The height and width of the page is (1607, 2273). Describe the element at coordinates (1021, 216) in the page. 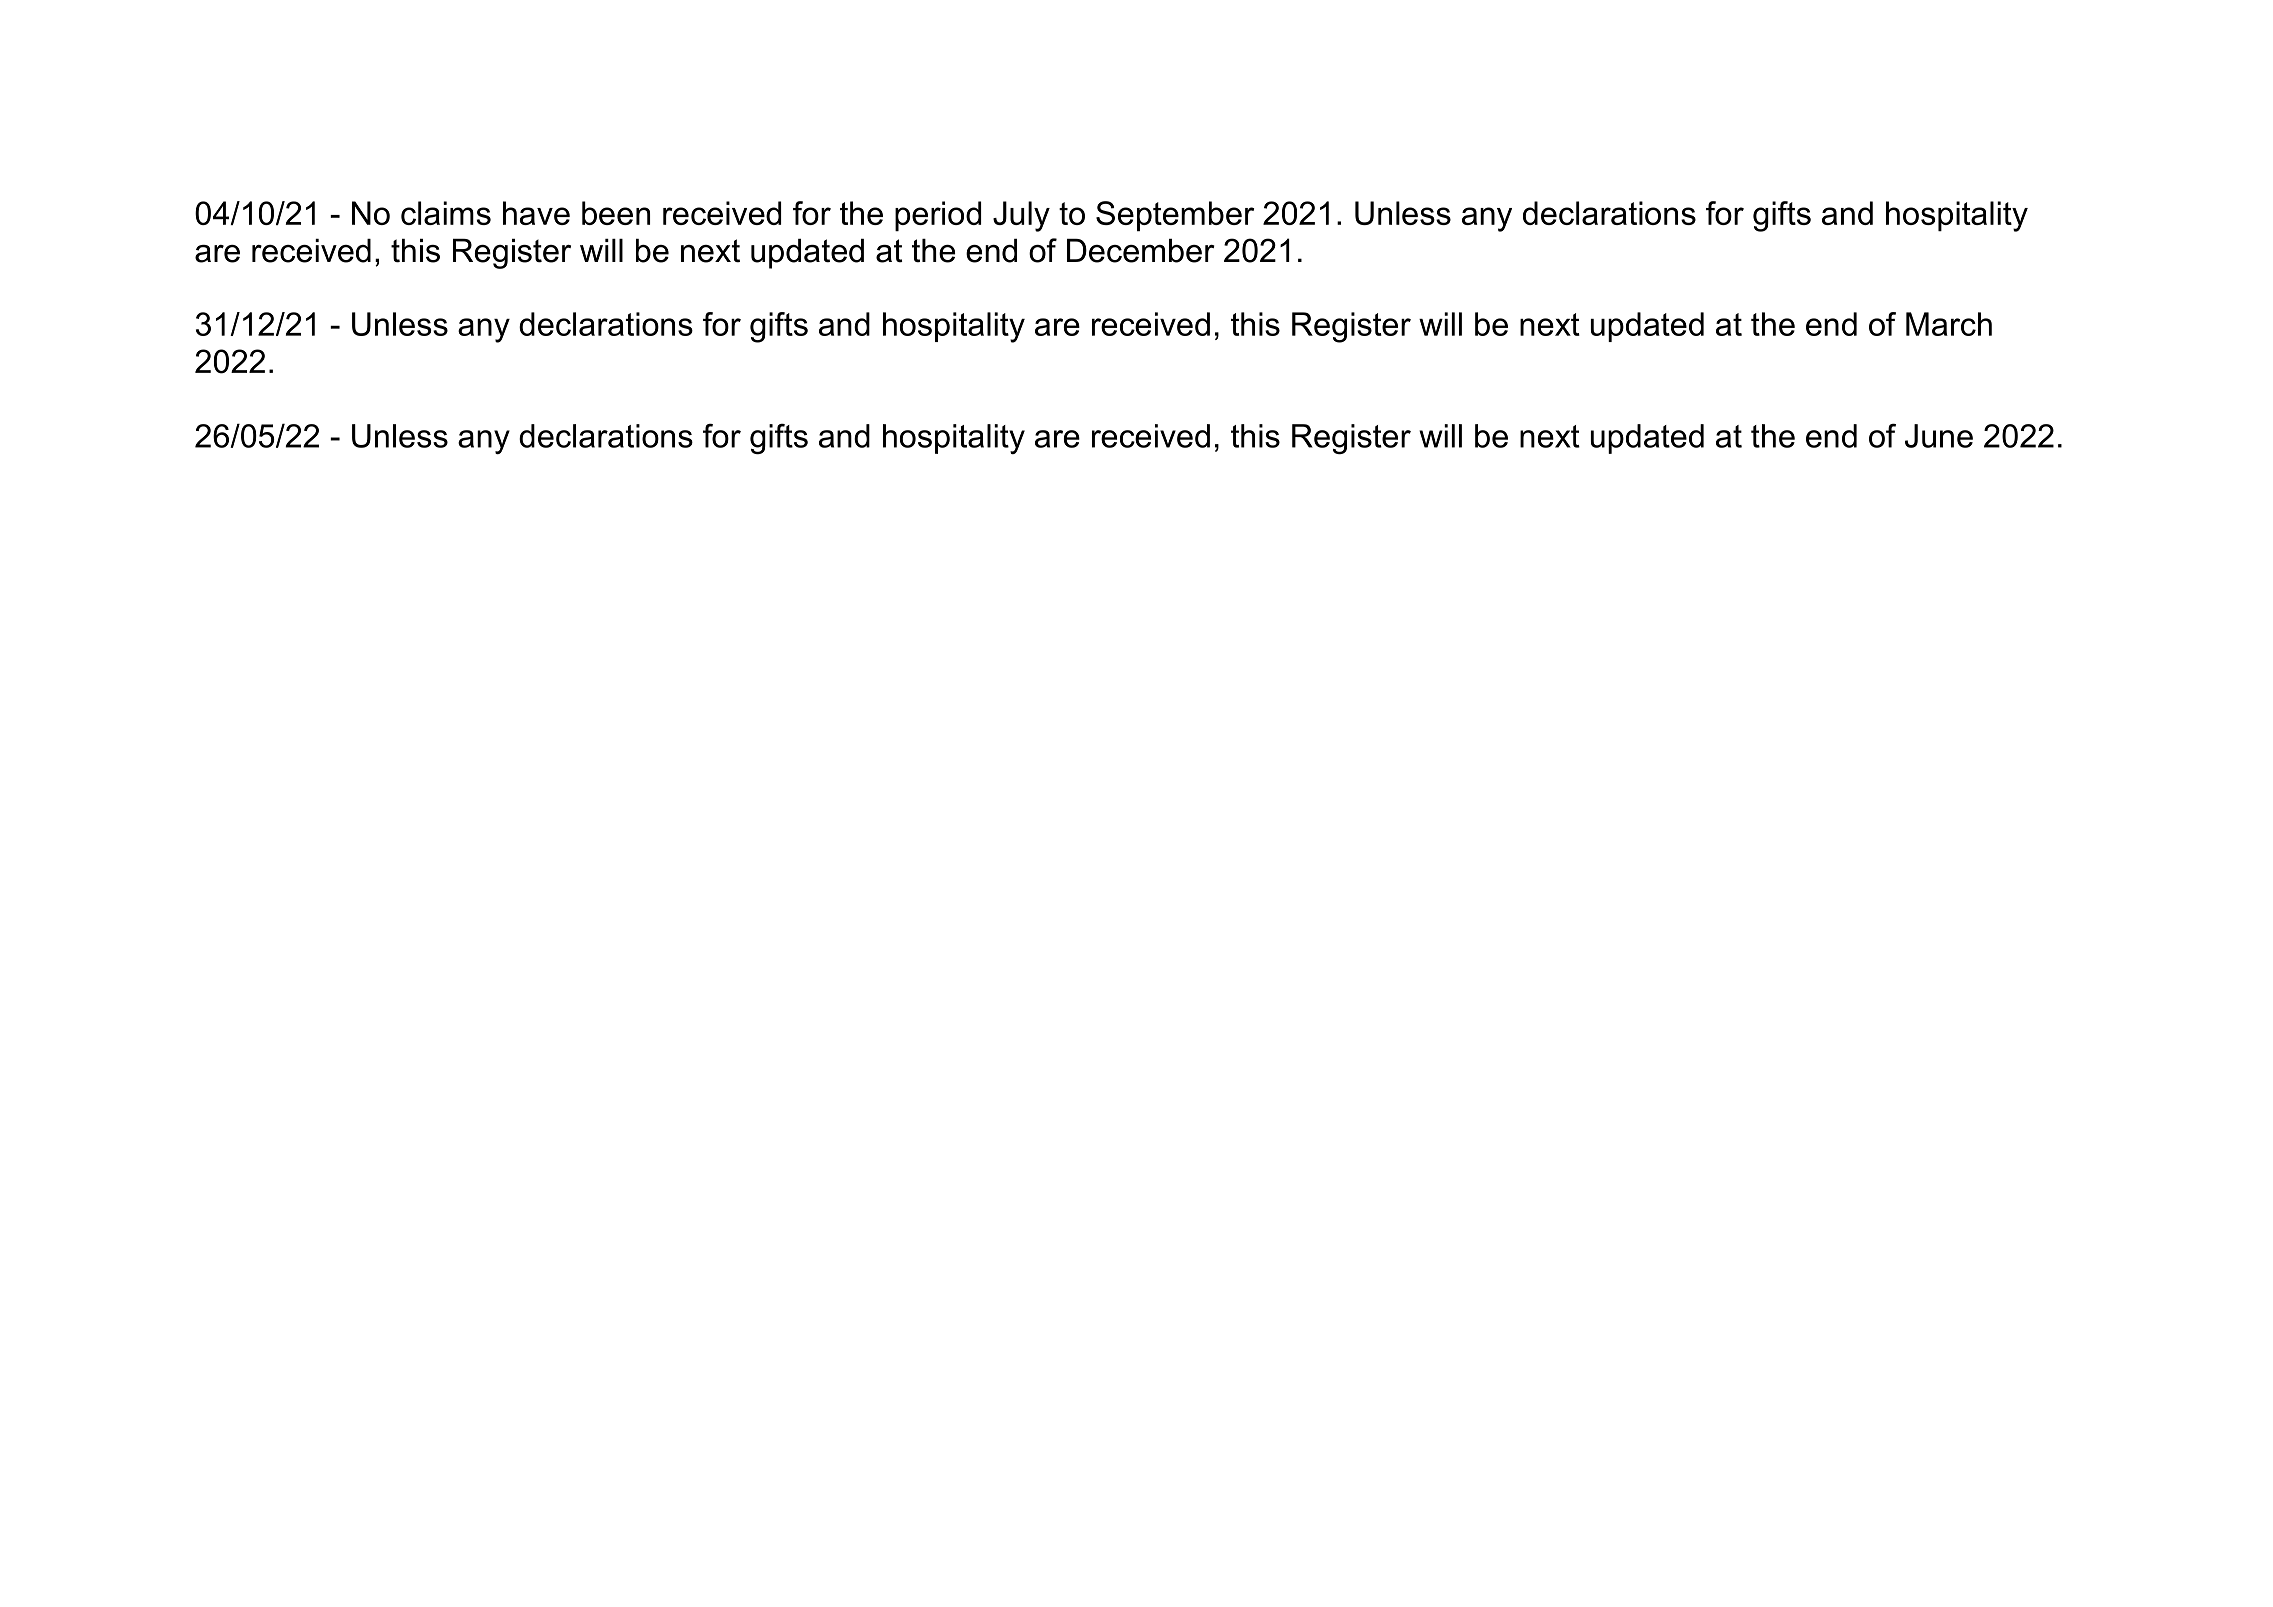

I see `July` at that location.
